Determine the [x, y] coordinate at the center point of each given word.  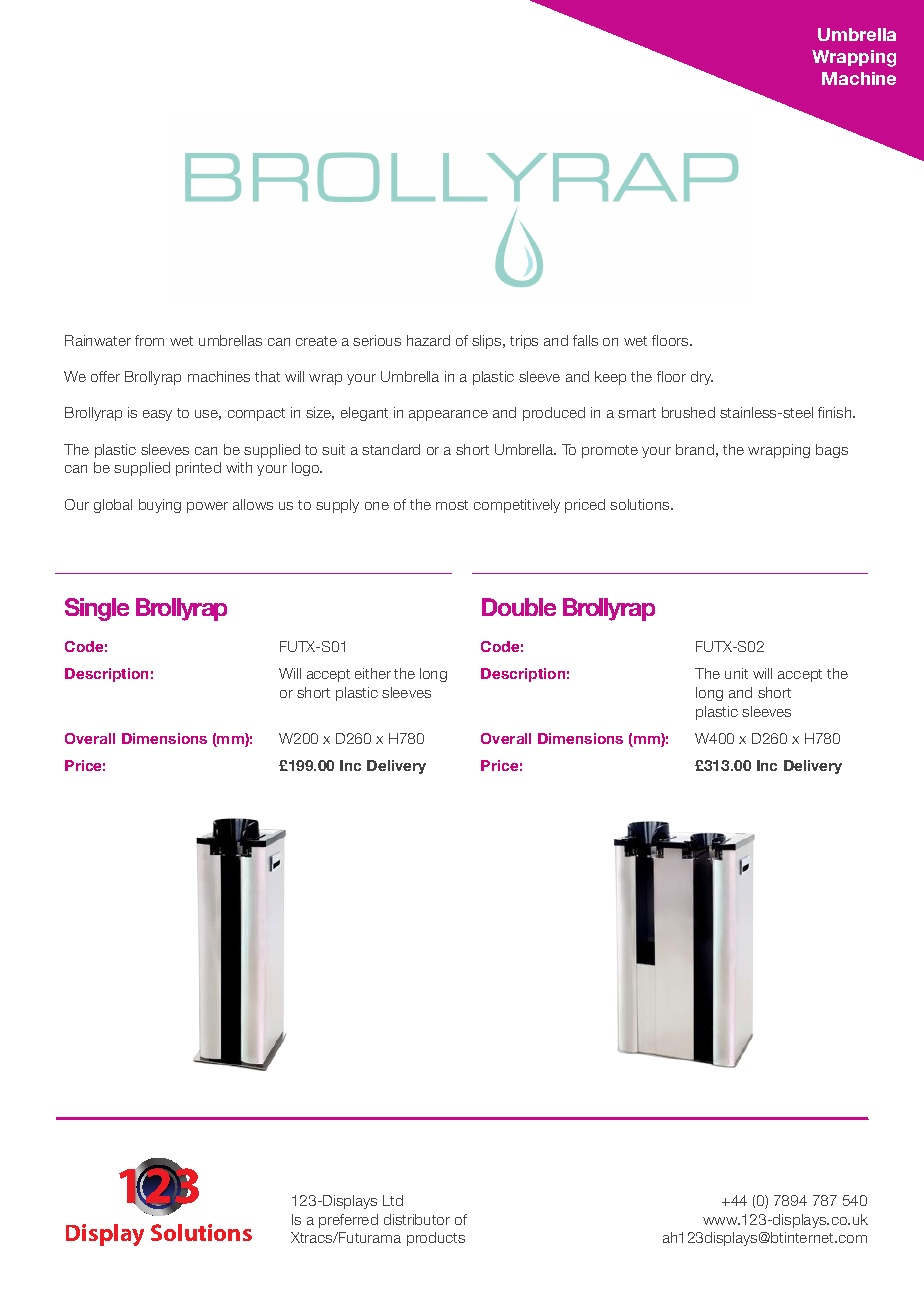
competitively [517, 506]
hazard [428, 340]
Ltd [393, 1200]
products [436, 1239]
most [452, 505]
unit [736, 673]
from [149, 340]
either [373, 673]
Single [97, 609]
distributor [417, 1219]
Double [519, 607]
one [377, 506]
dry [702, 378]
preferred [348, 1221]
